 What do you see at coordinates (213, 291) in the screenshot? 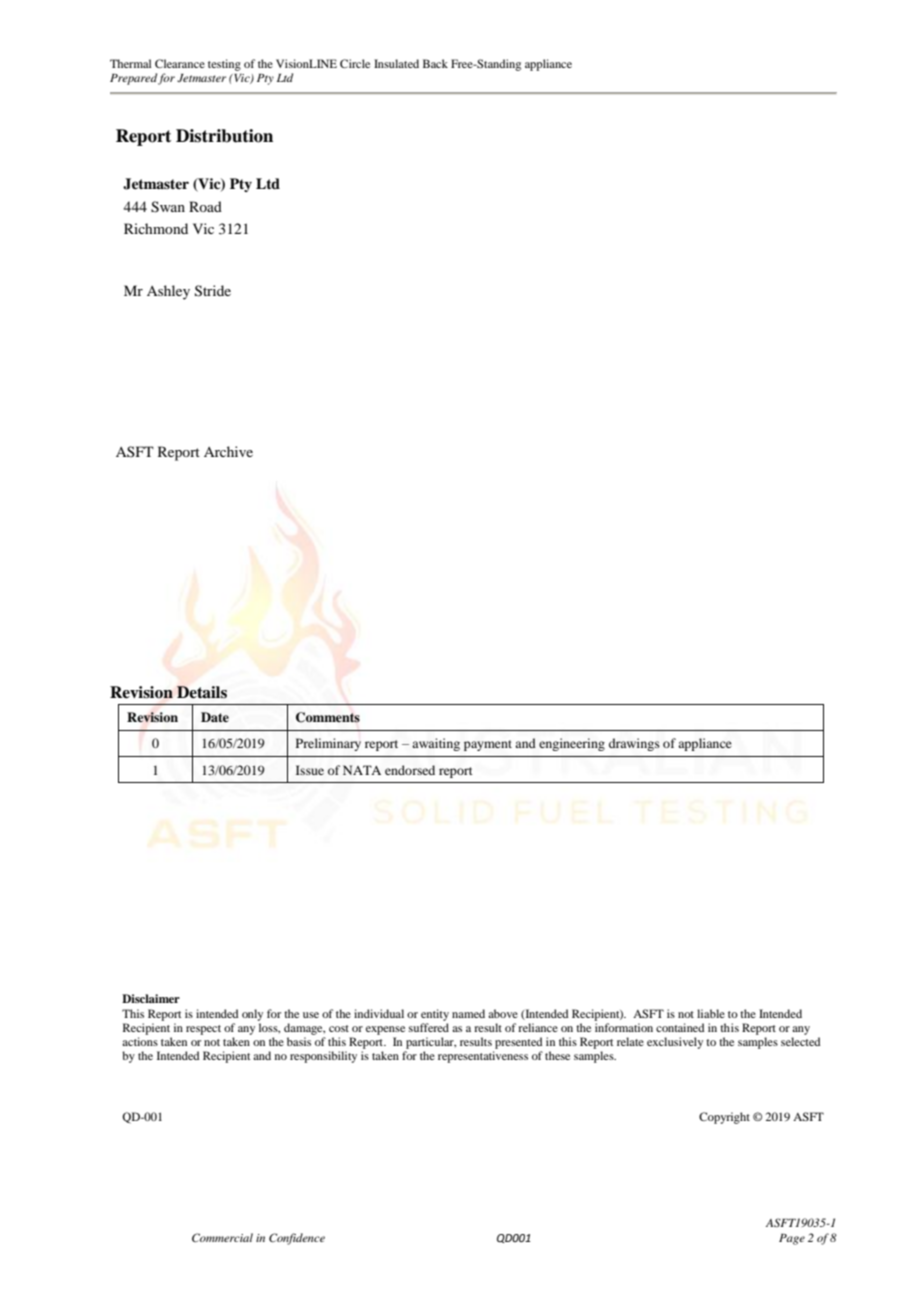
I see `Stride` at bounding box center [213, 291].
